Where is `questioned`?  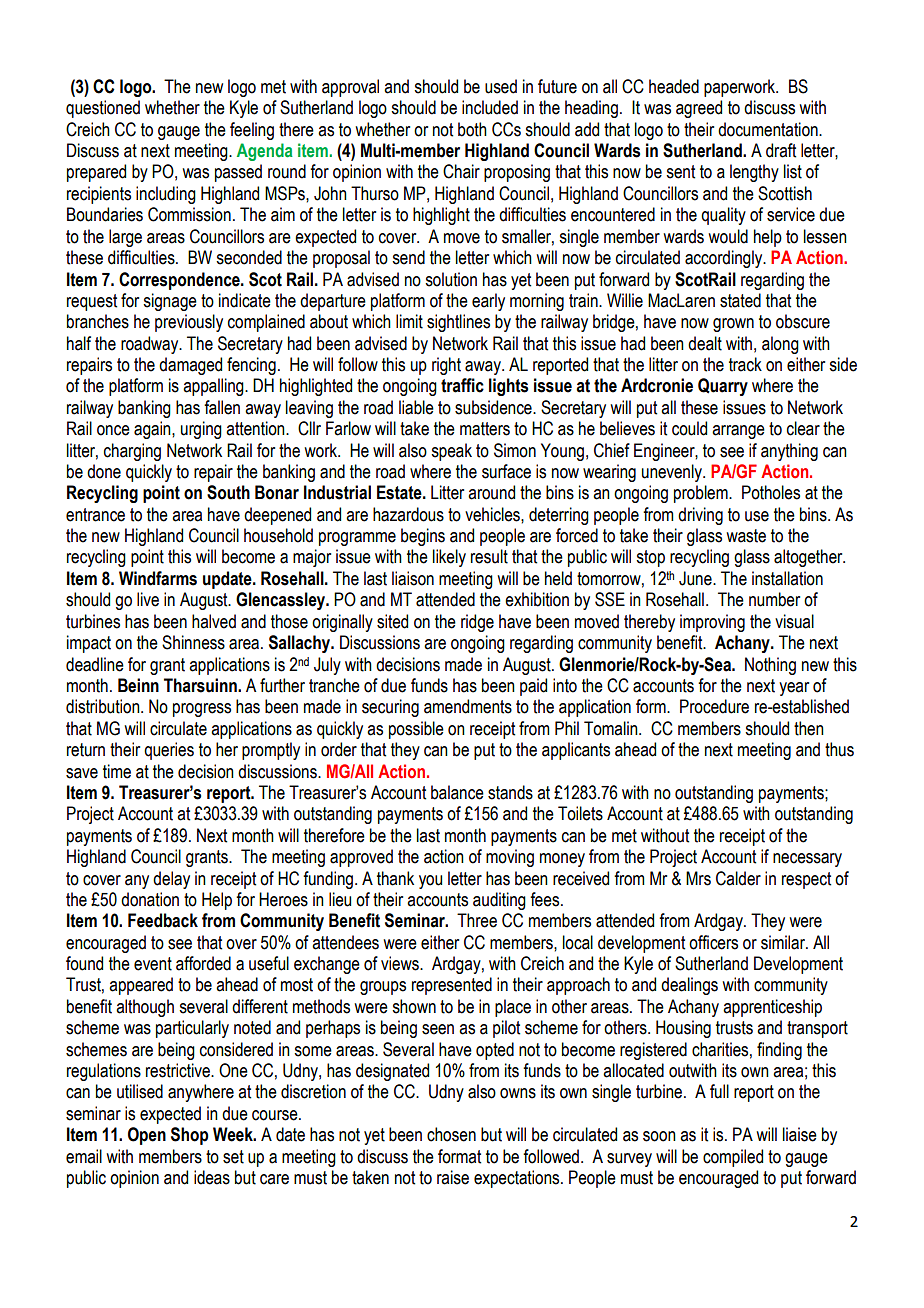 questioned is located at coordinates (103, 109).
